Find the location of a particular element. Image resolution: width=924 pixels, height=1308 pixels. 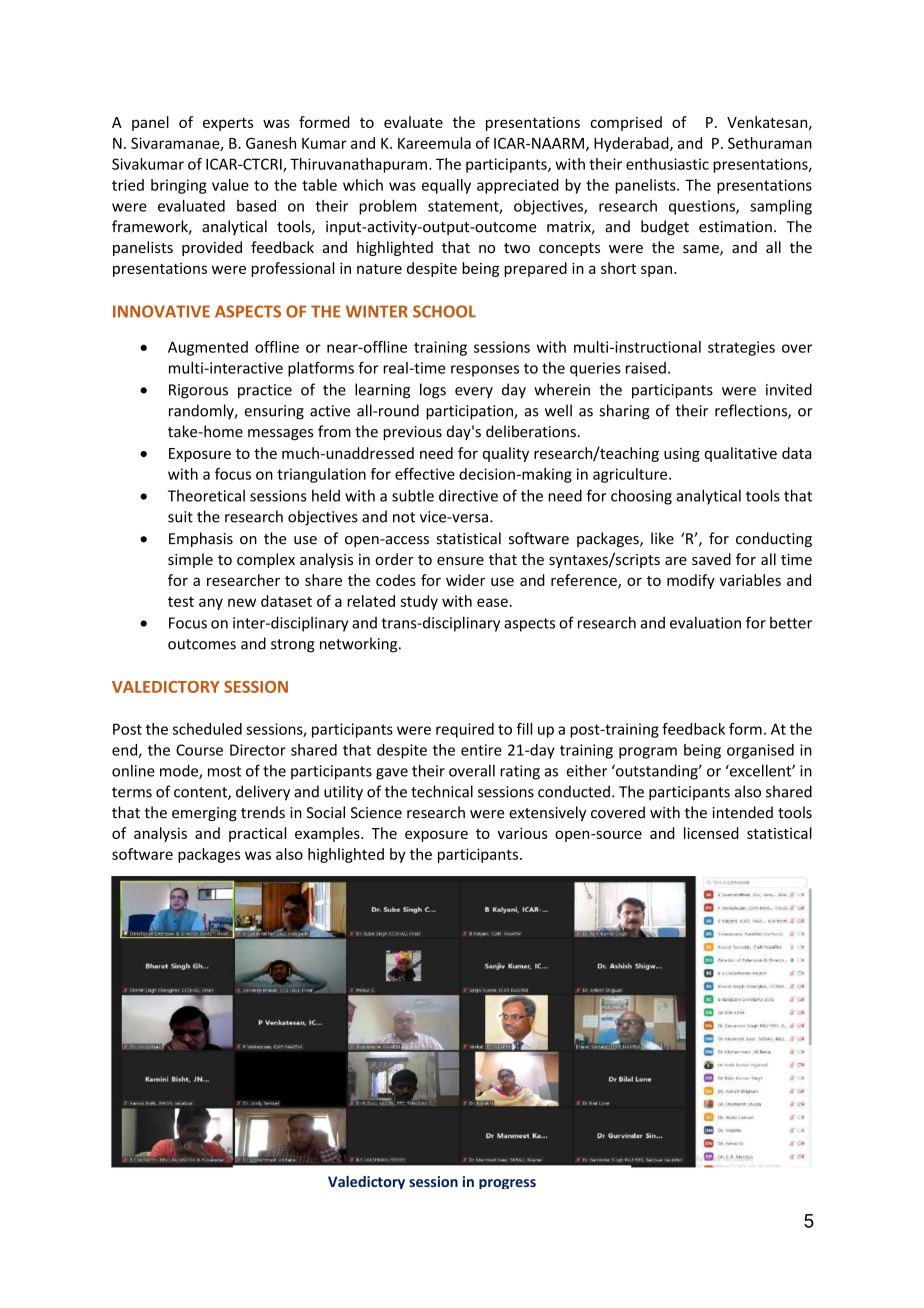

evaluation is located at coordinates (705, 622).
